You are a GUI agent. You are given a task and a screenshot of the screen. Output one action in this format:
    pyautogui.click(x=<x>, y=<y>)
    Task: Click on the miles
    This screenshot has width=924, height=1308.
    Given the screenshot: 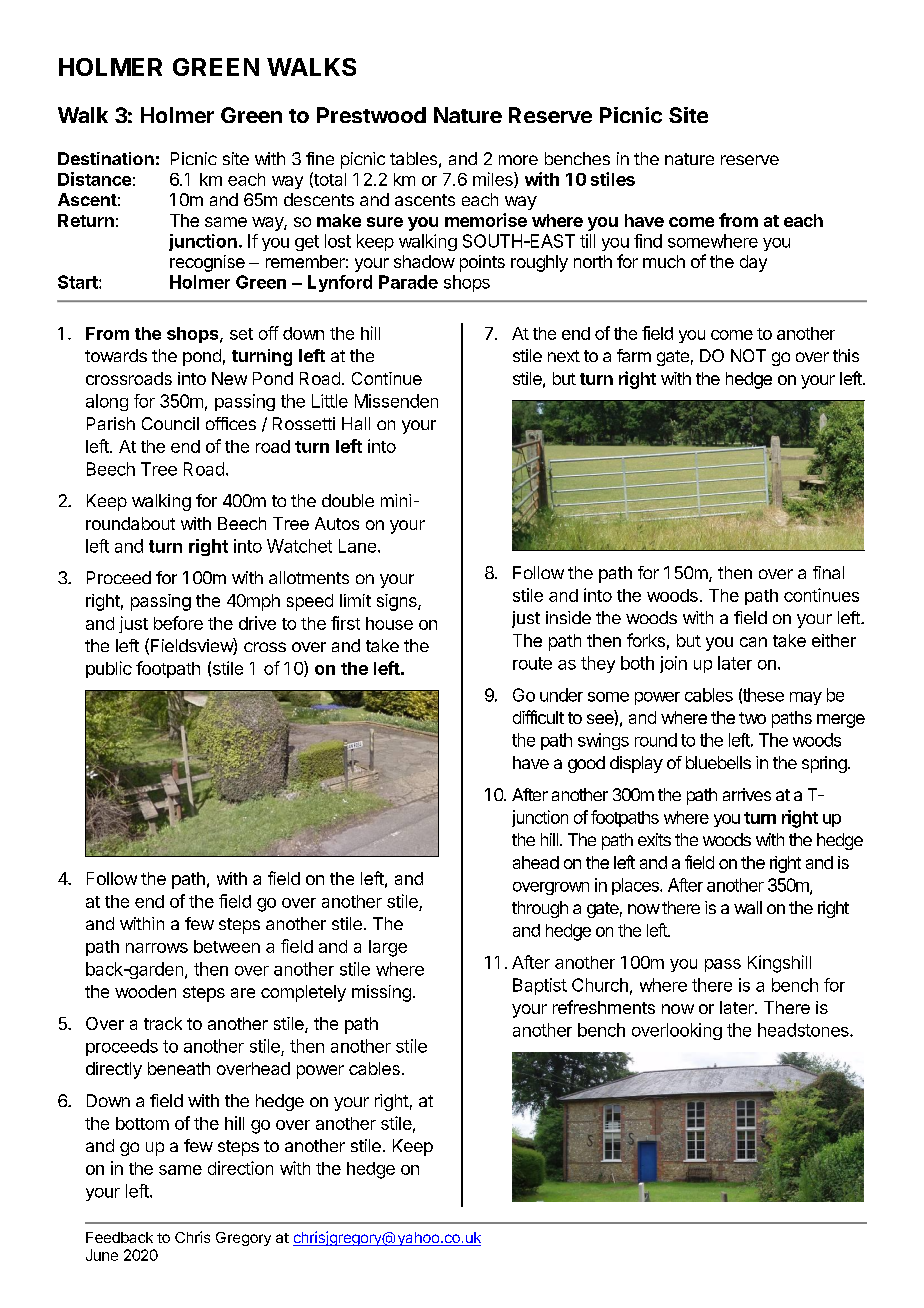 What is the action you would take?
    pyautogui.click(x=494, y=180)
